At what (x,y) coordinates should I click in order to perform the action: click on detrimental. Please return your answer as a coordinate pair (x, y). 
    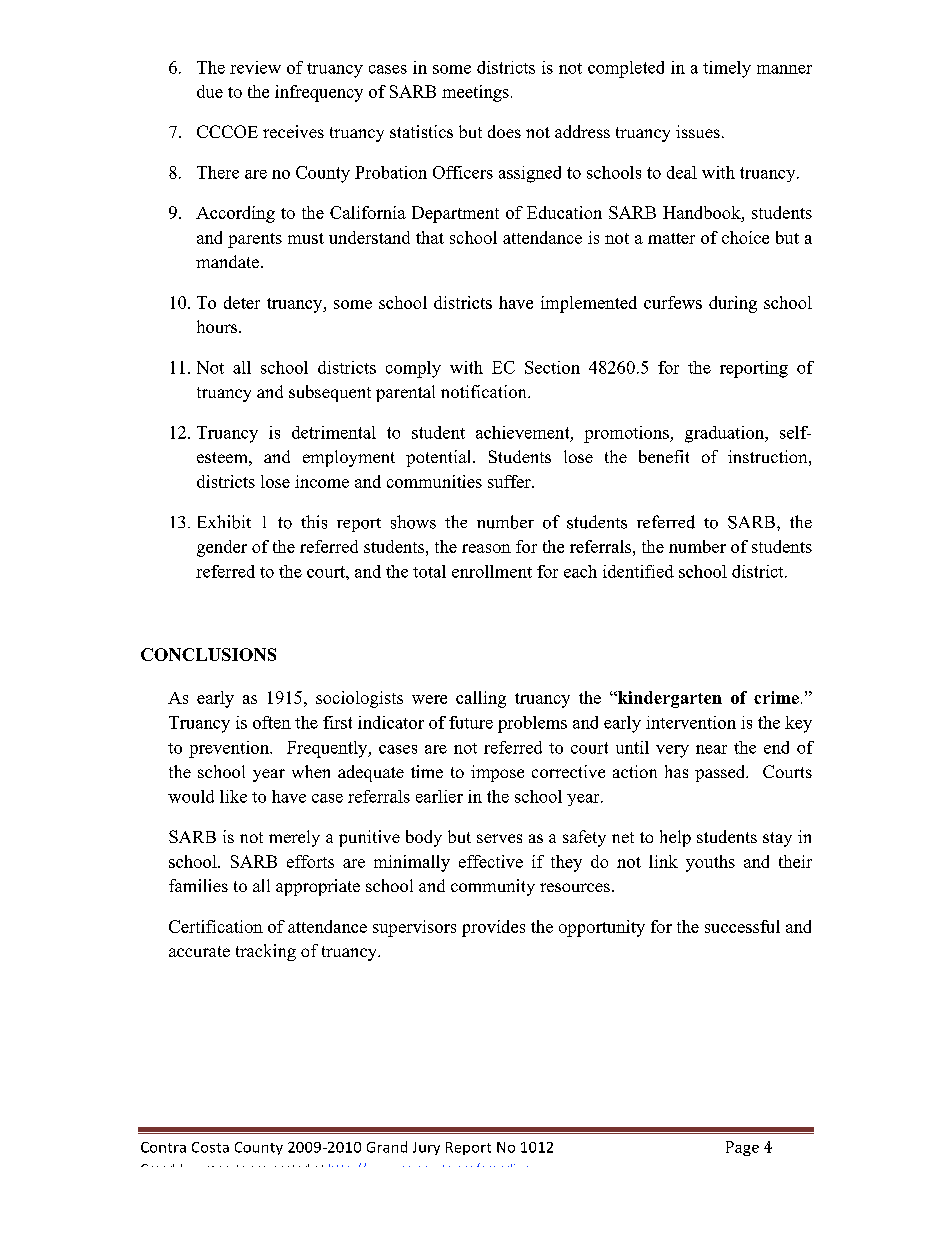
    Looking at the image, I should click on (334, 432).
